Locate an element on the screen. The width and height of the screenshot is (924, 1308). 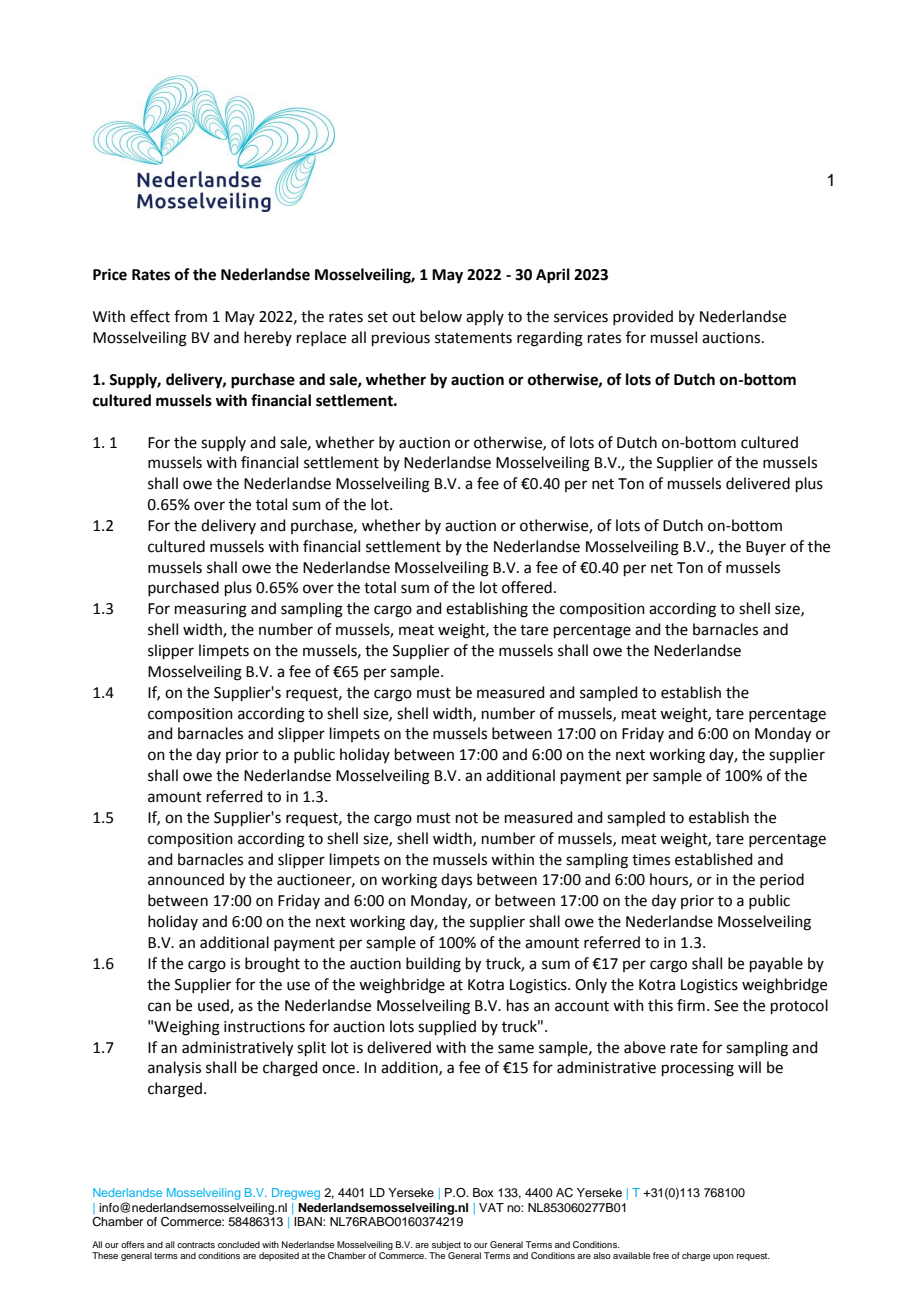
from is located at coordinates (190, 316).
